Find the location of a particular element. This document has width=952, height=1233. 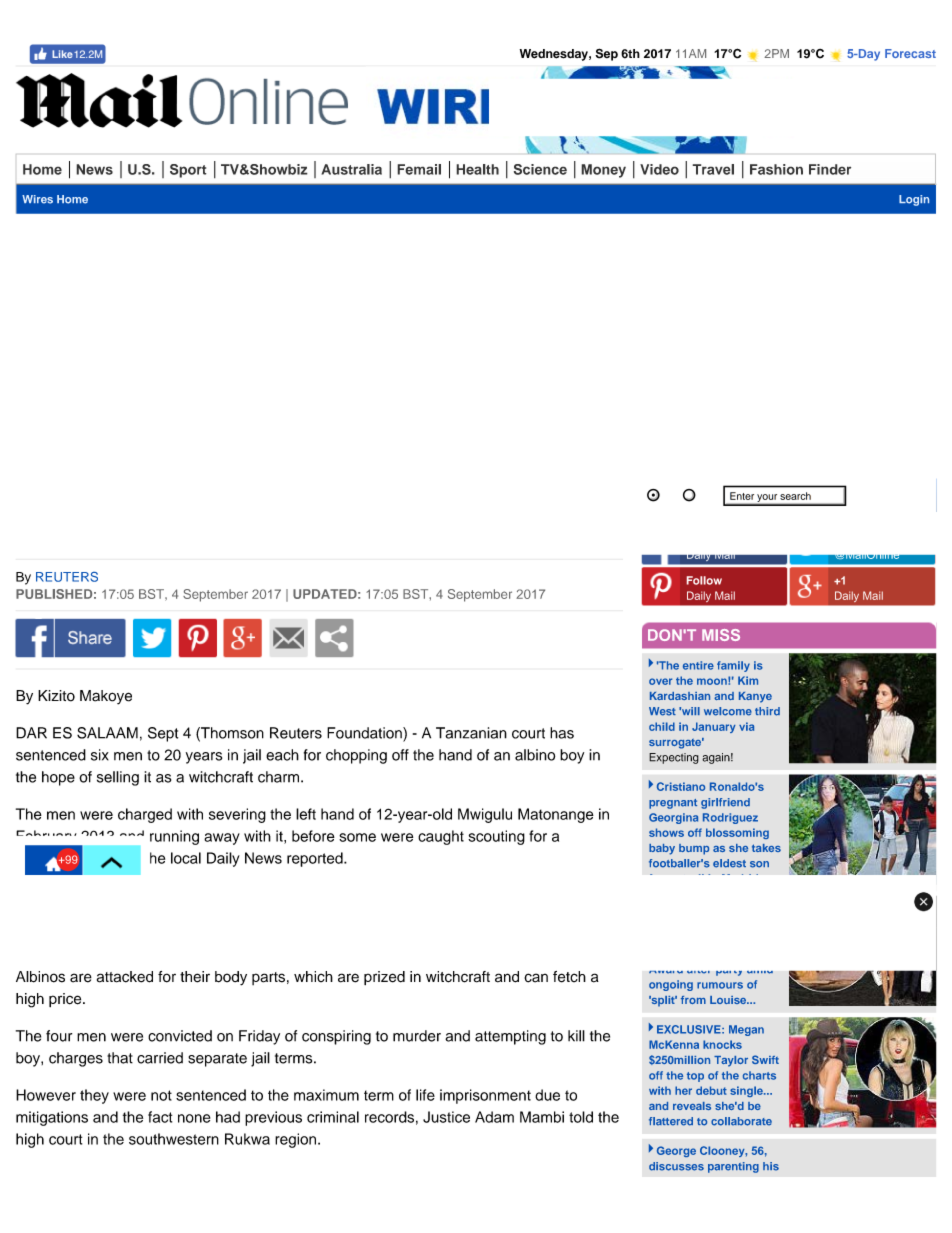

SALAAM is located at coordinates (107, 733).
